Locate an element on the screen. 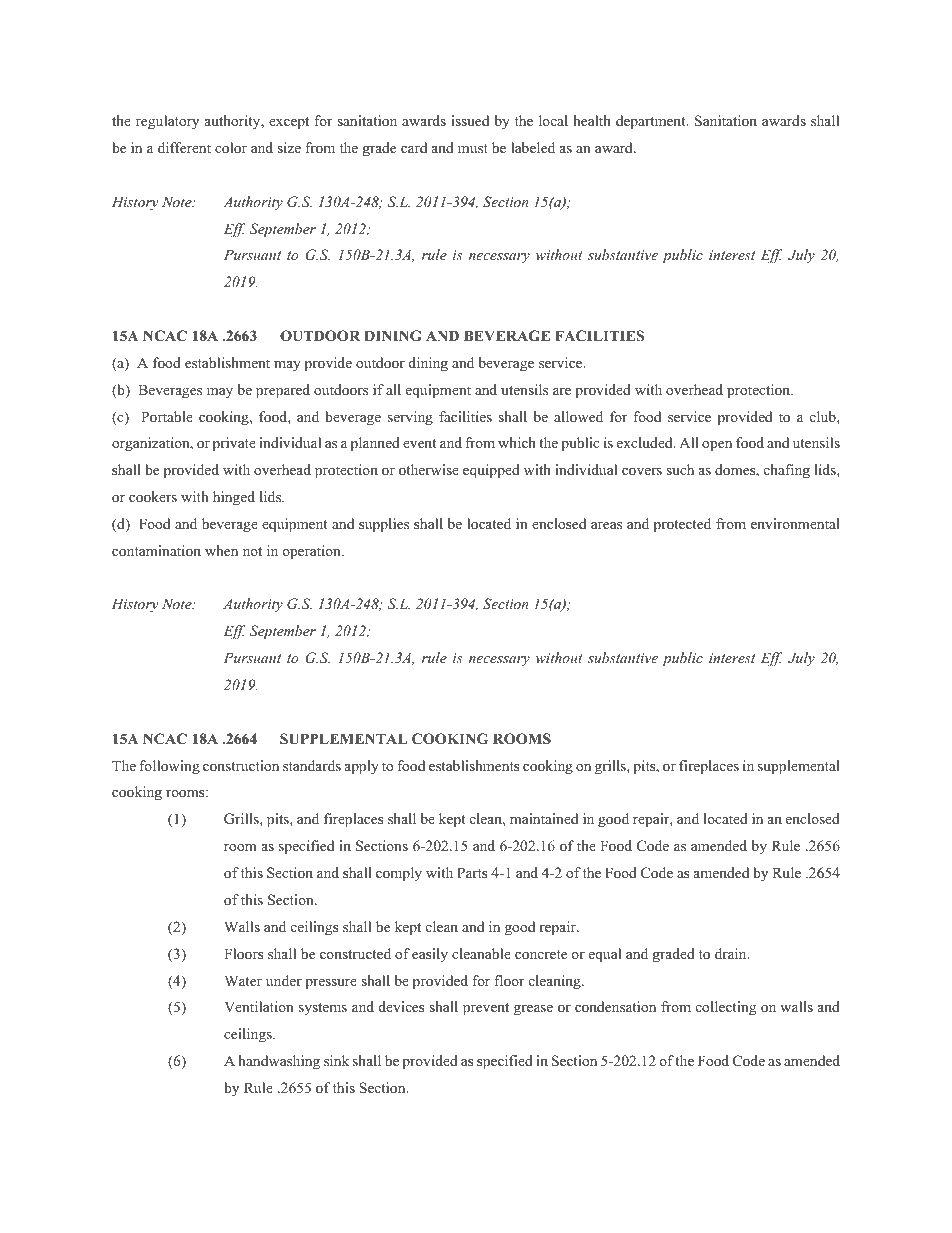 The height and width of the screenshot is (1233, 952). drain is located at coordinates (732, 953).
